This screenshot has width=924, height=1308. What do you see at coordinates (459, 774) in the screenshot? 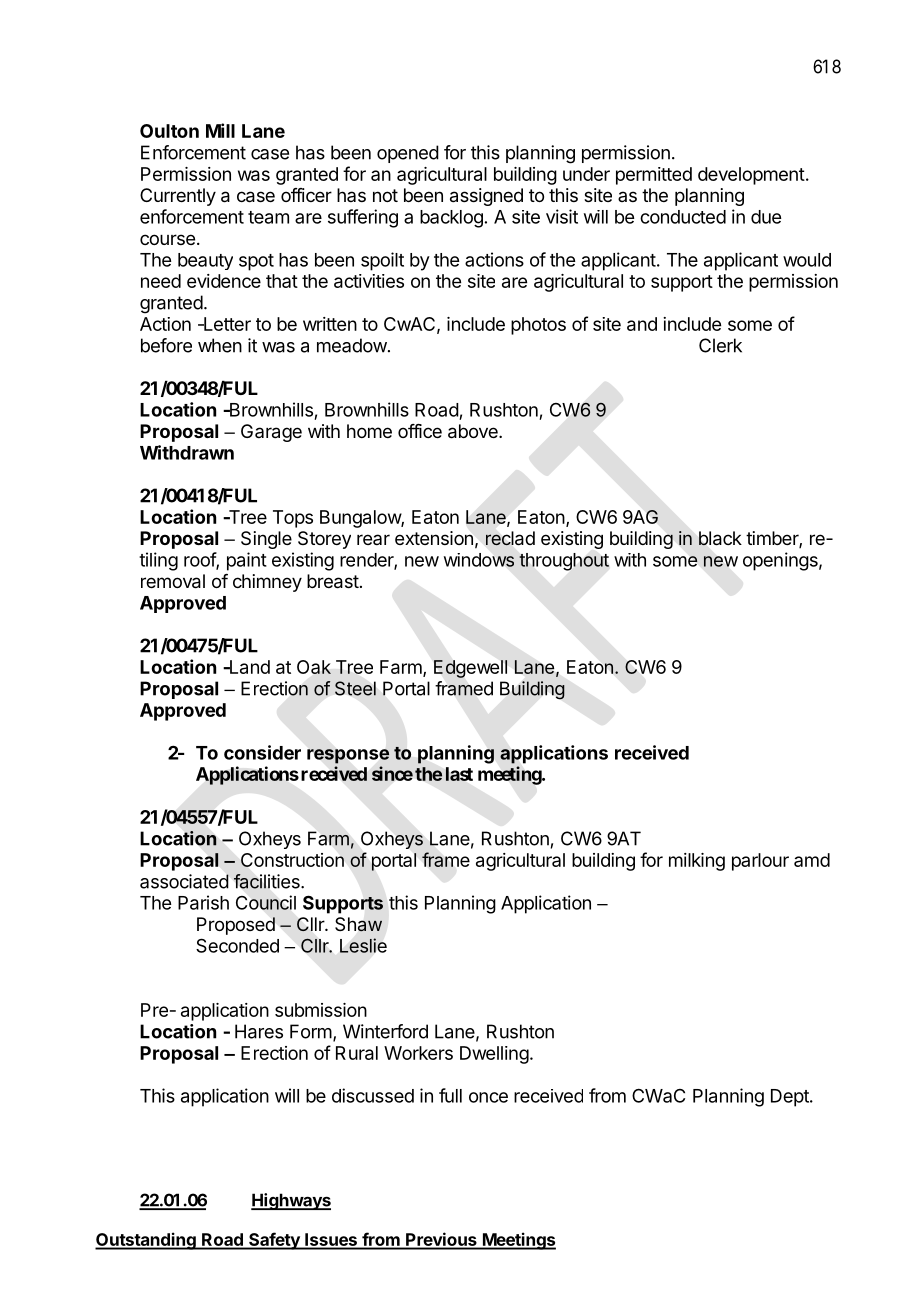
I see `last` at bounding box center [459, 774].
